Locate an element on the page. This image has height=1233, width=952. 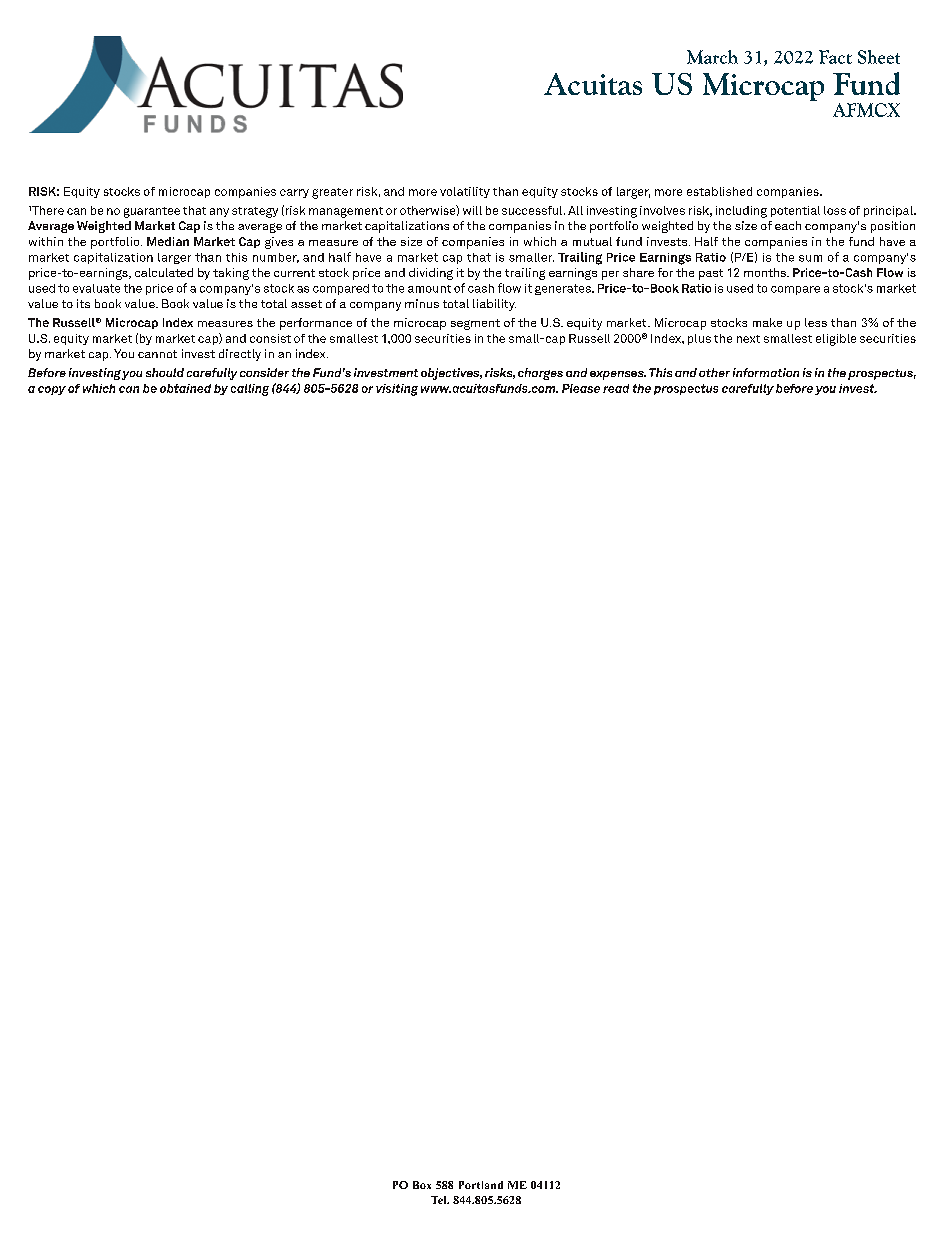
Portland is located at coordinates (481, 1185).
